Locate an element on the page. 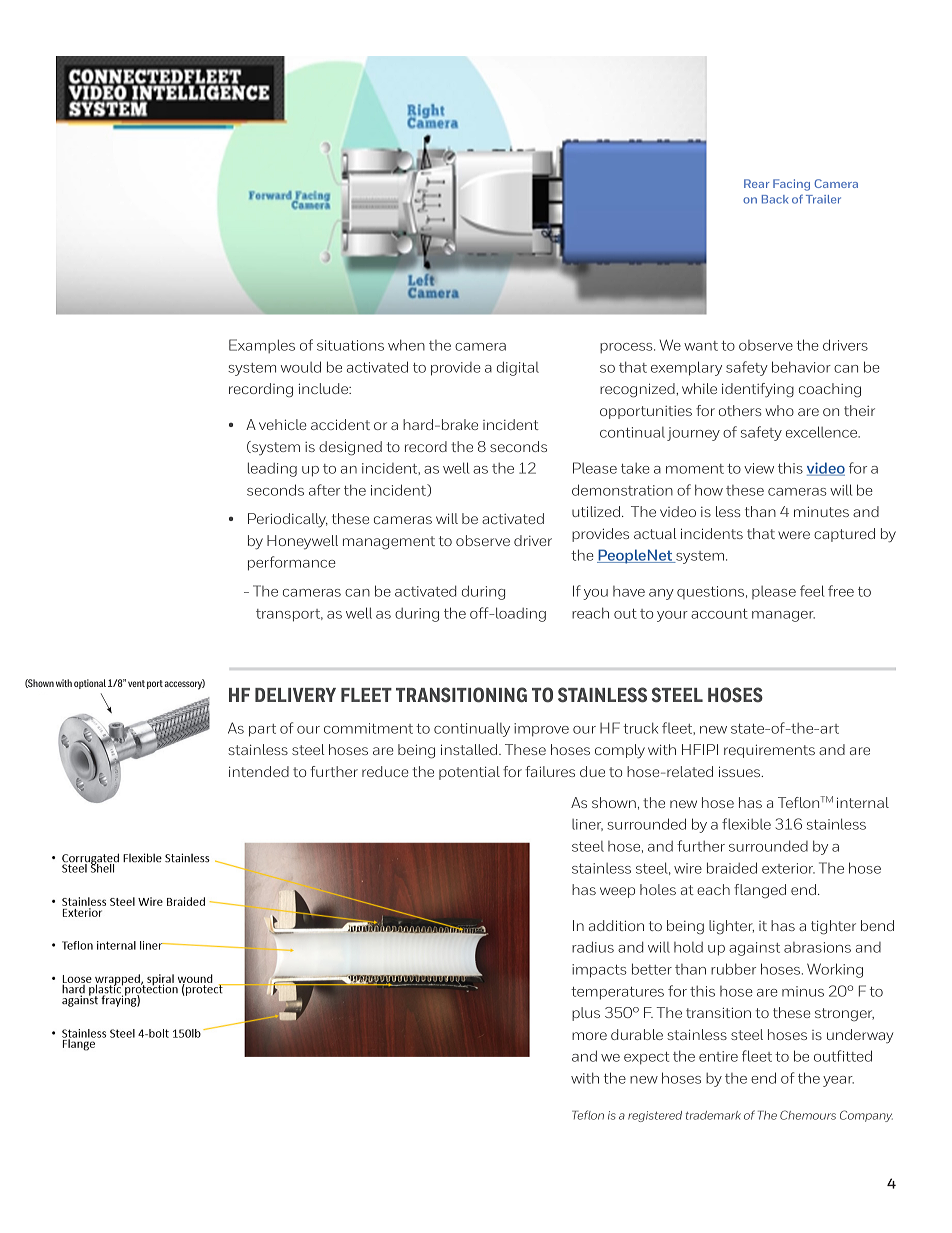 This document has height=1233, width=952. intended is located at coordinates (259, 771).
